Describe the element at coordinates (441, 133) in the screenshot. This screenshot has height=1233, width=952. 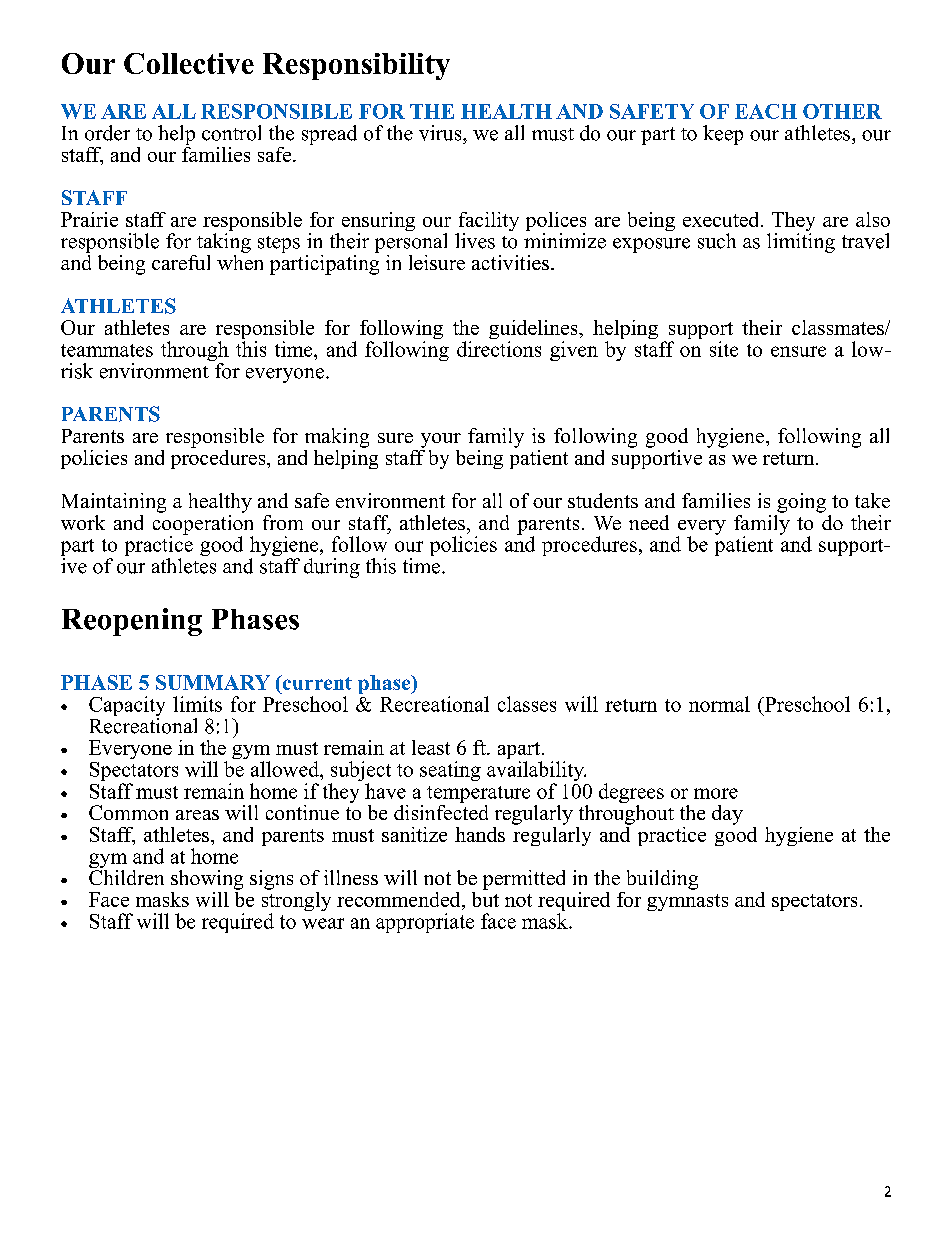
I see `virus` at that location.
